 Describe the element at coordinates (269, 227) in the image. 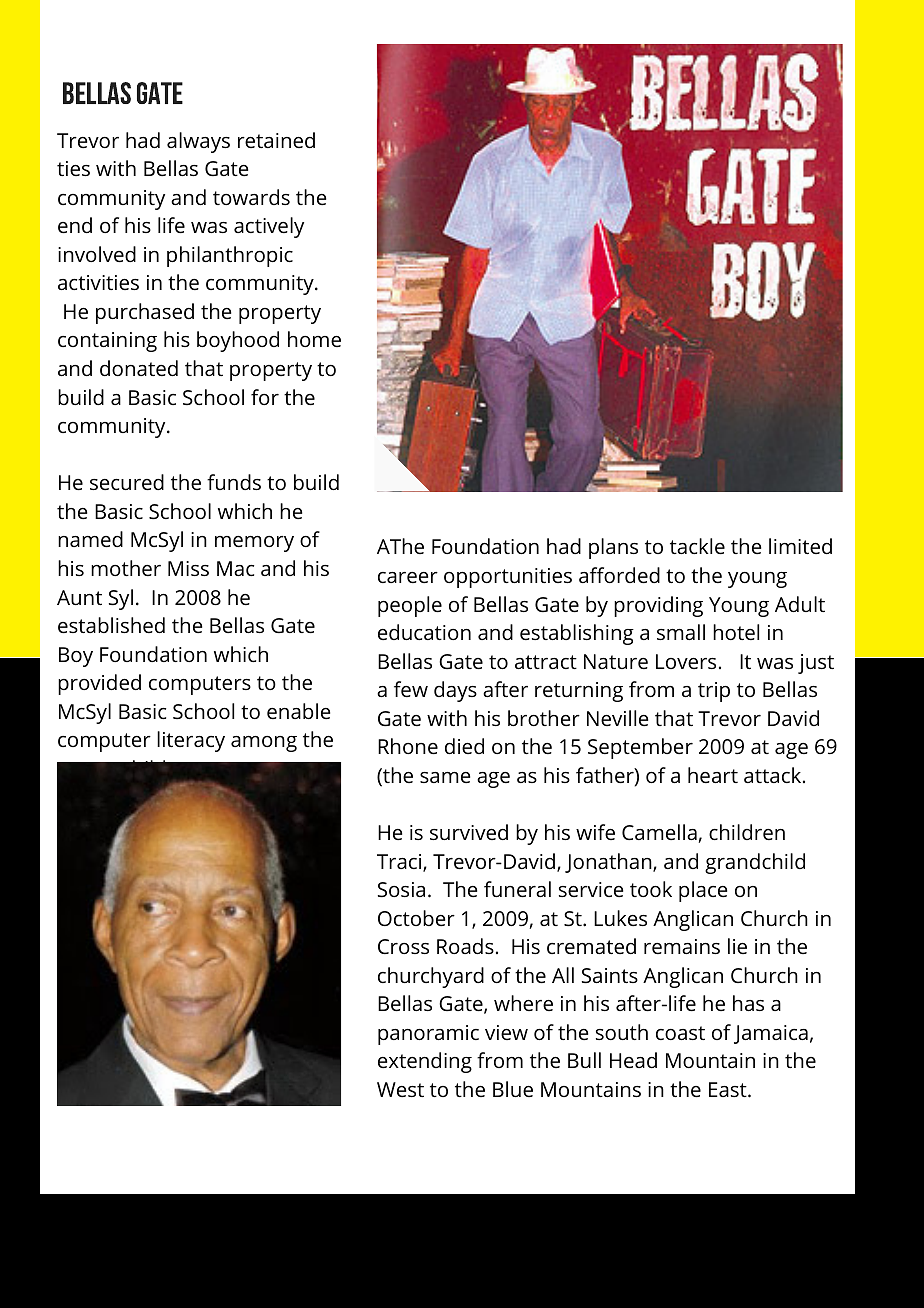

I see `actively` at that location.
